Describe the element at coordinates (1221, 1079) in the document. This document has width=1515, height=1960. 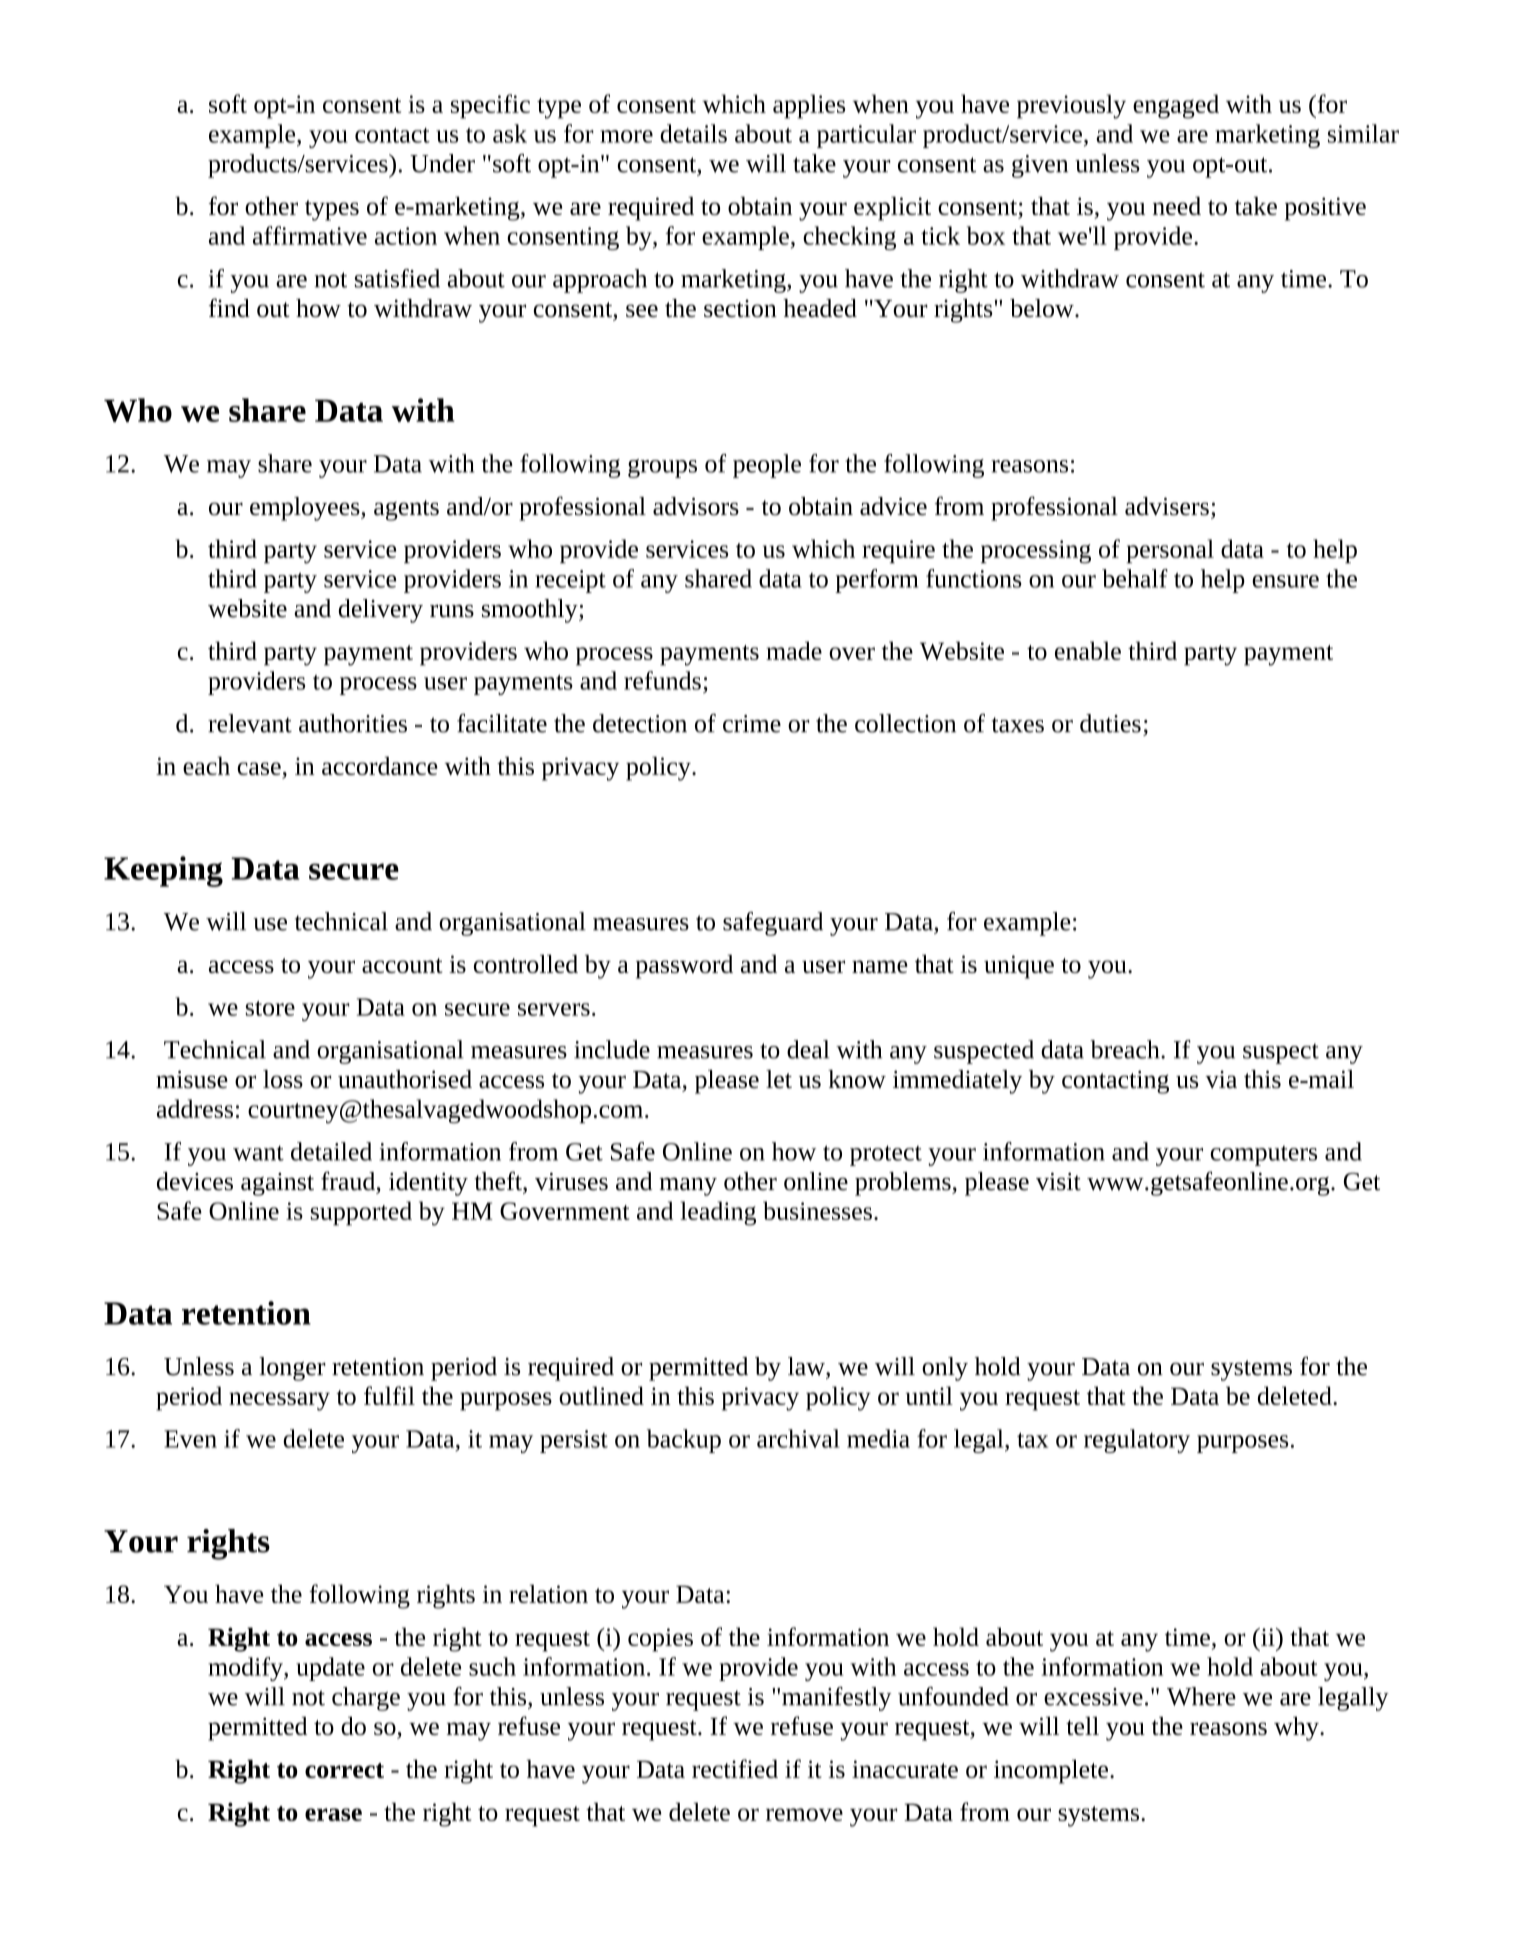
I see `via` at that location.
